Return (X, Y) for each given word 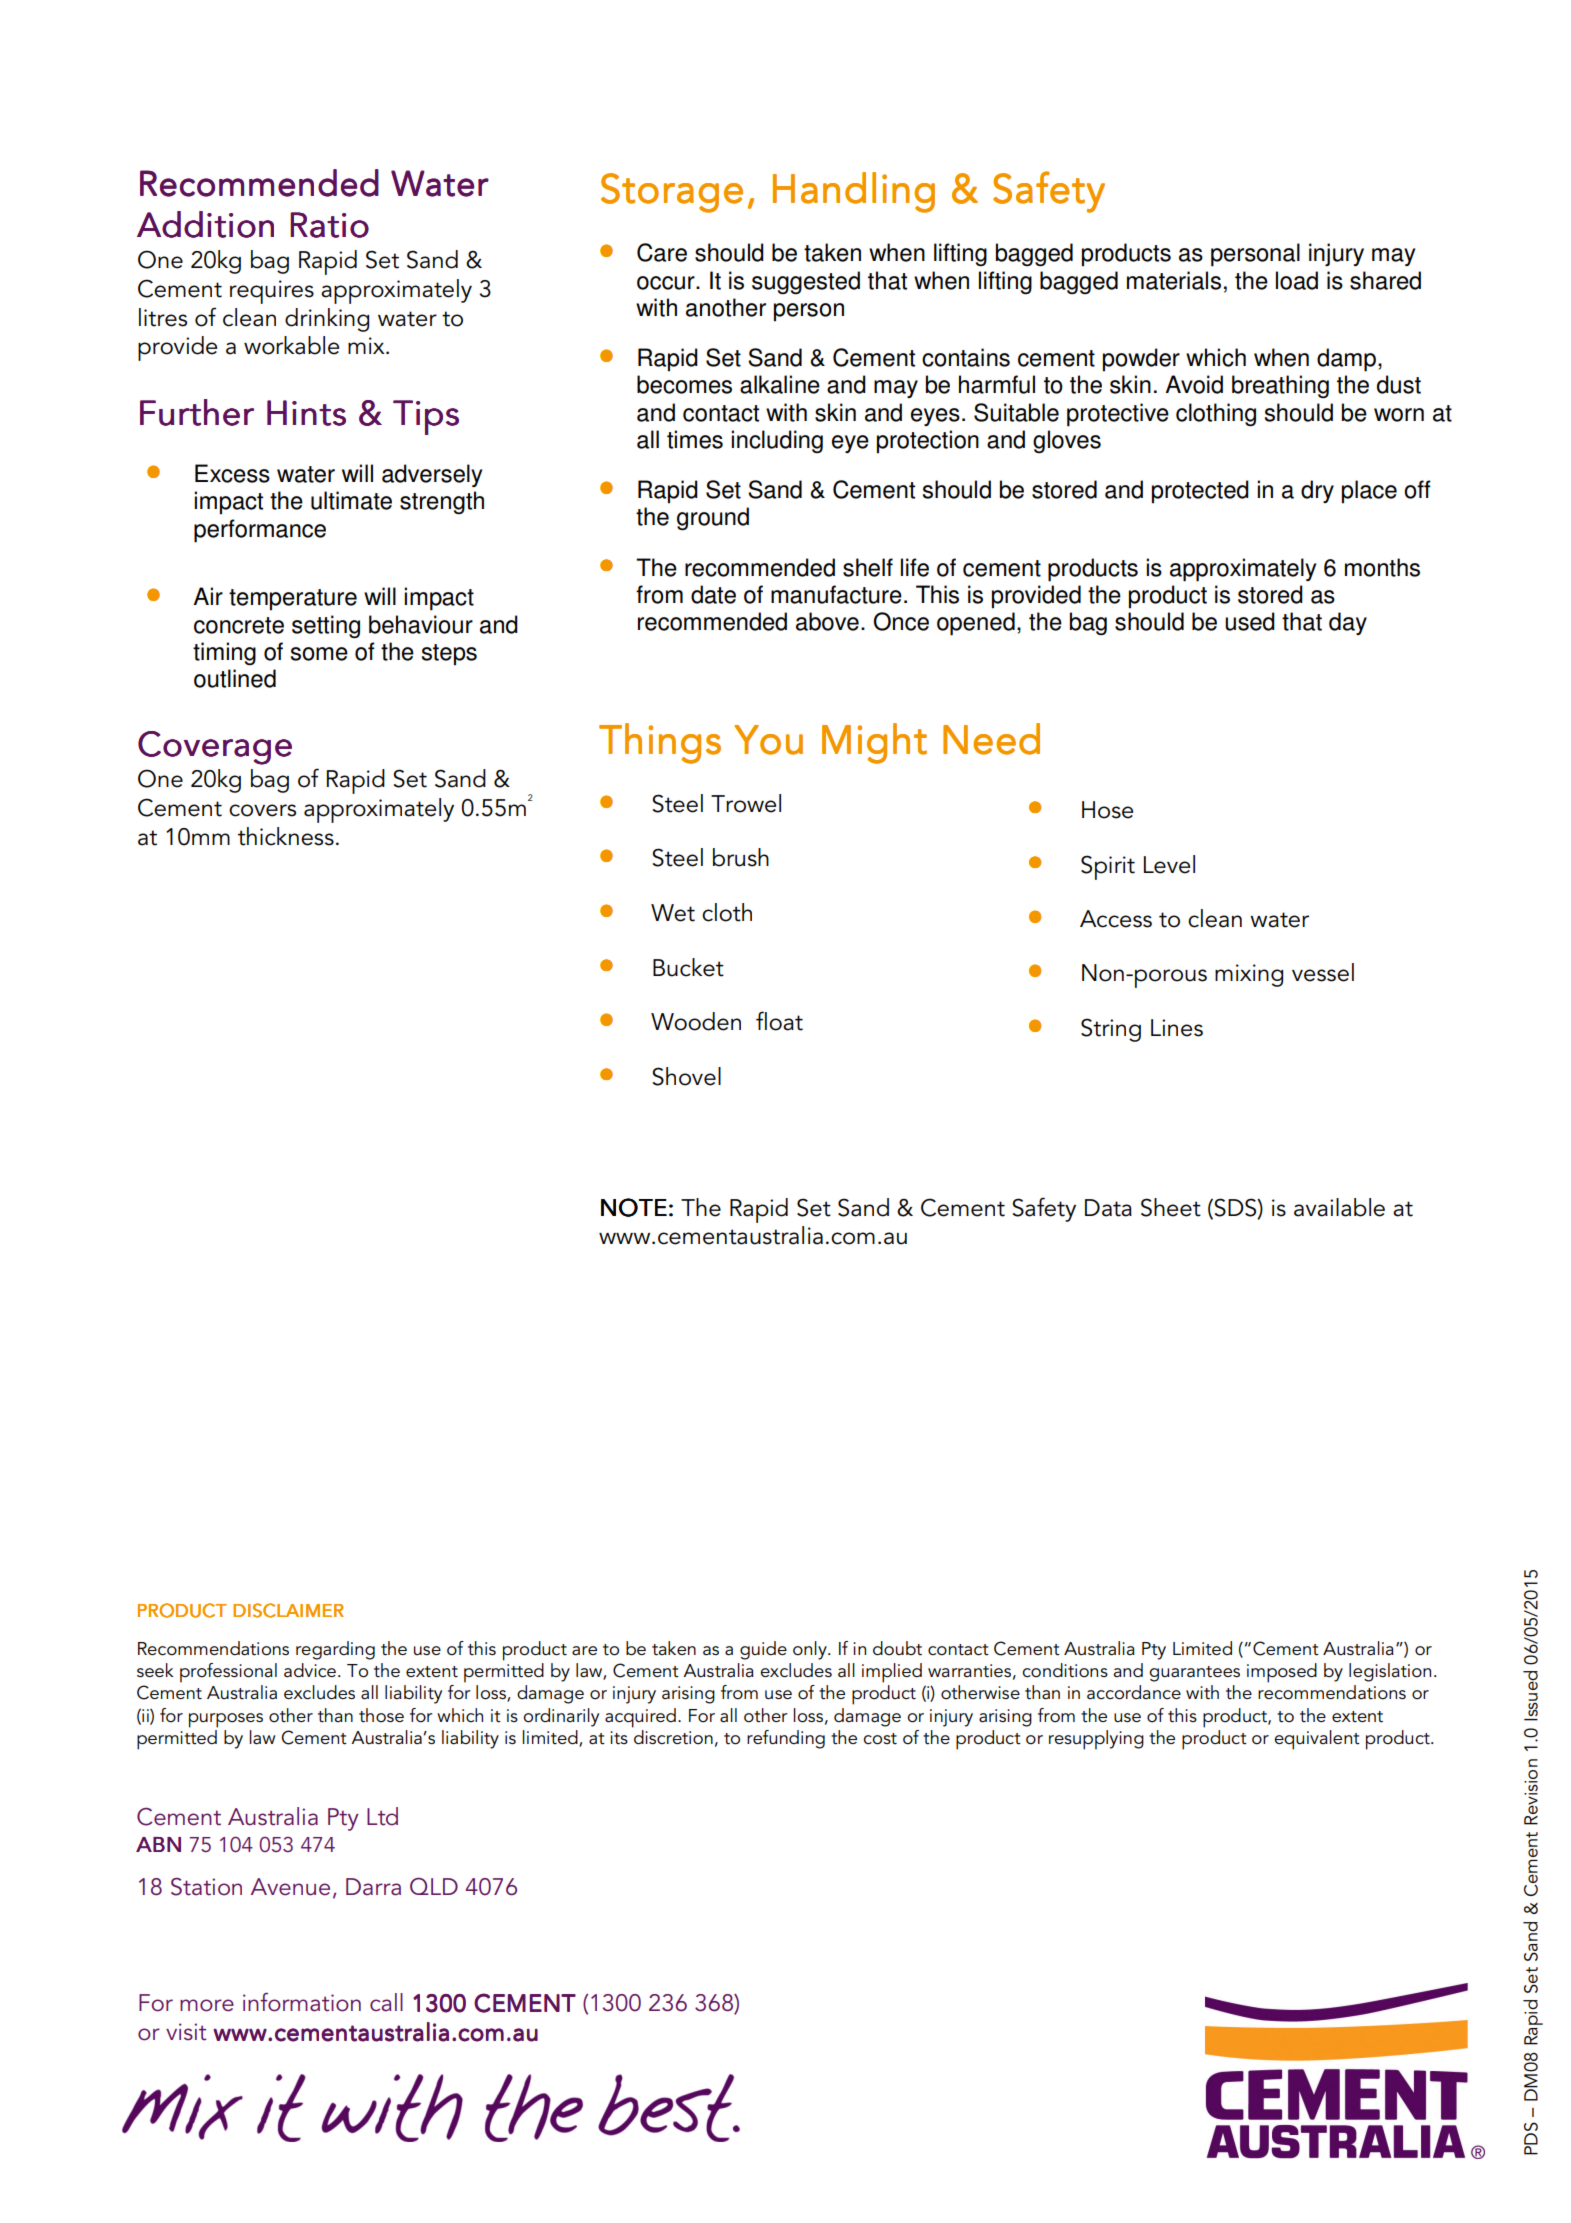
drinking (327, 320)
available (1339, 1207)
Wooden (696, 1021)
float (779, 1021)
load (1297, 280)
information (302, 2002)
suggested (806, 282)
